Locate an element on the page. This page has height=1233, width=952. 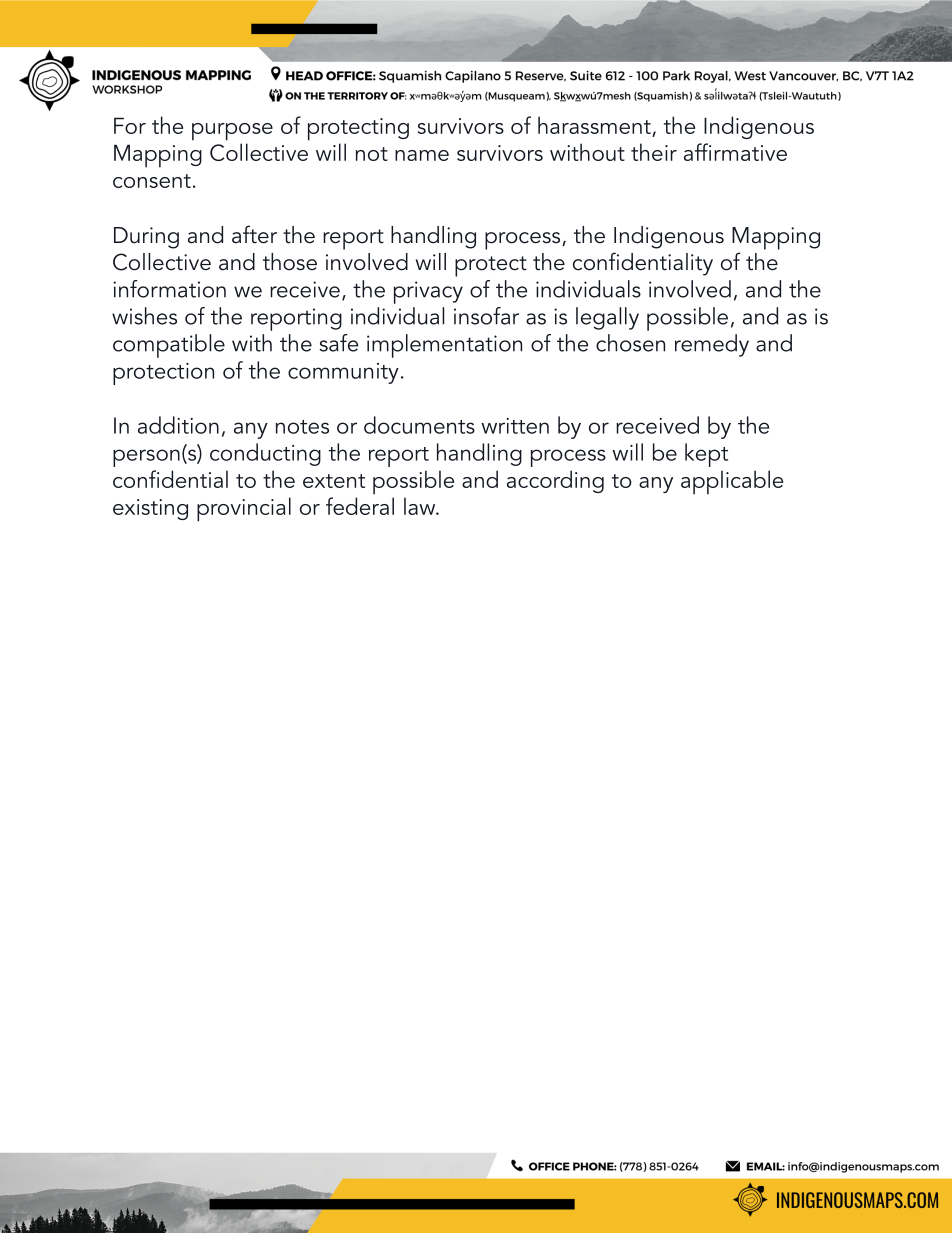
their is located at coordinates (654, 152).
